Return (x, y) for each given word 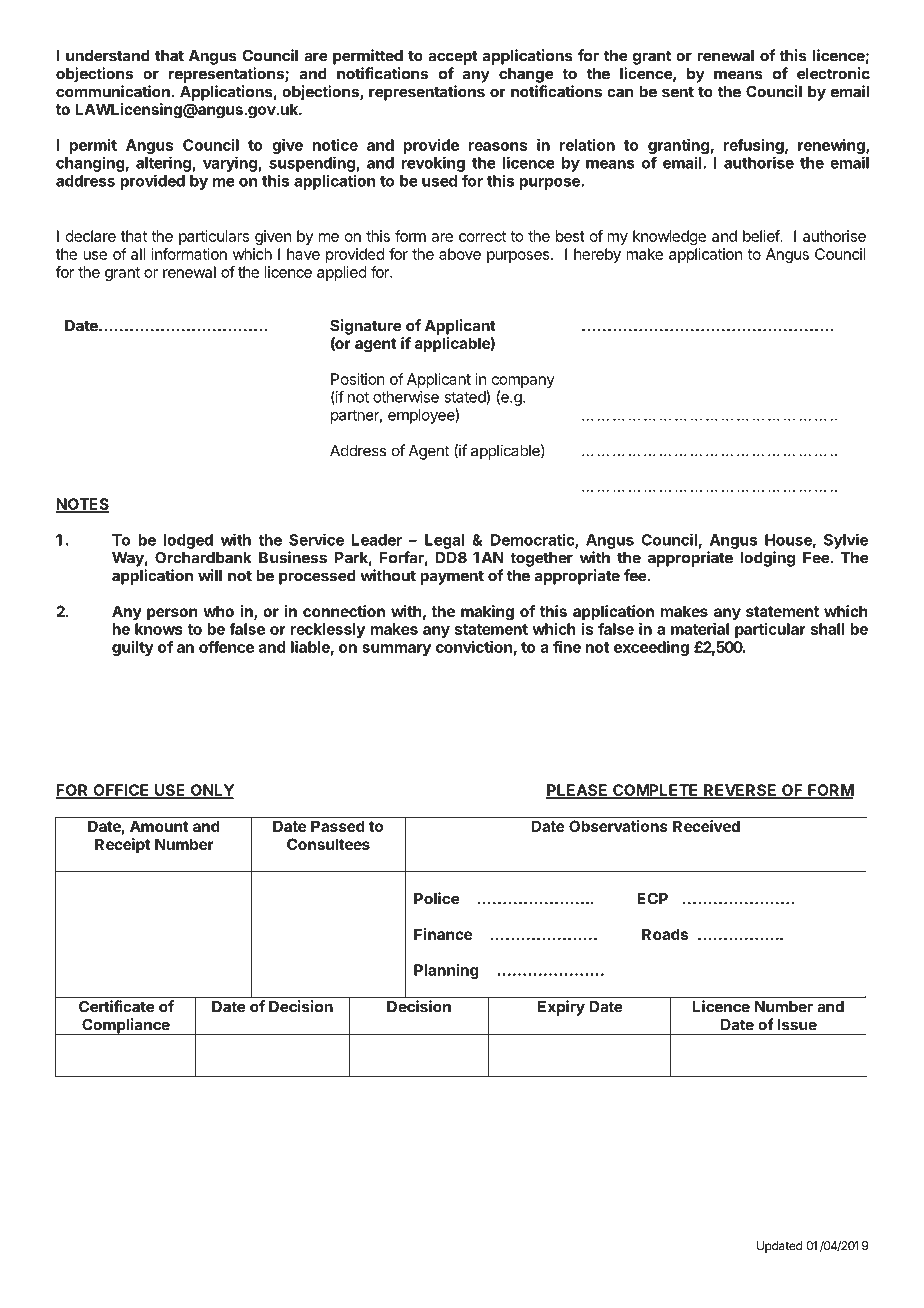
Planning (446, 971)
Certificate (116, 1006)
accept (453, 57)
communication (113, 91)
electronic (833, 73)
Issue (797, 1025)
